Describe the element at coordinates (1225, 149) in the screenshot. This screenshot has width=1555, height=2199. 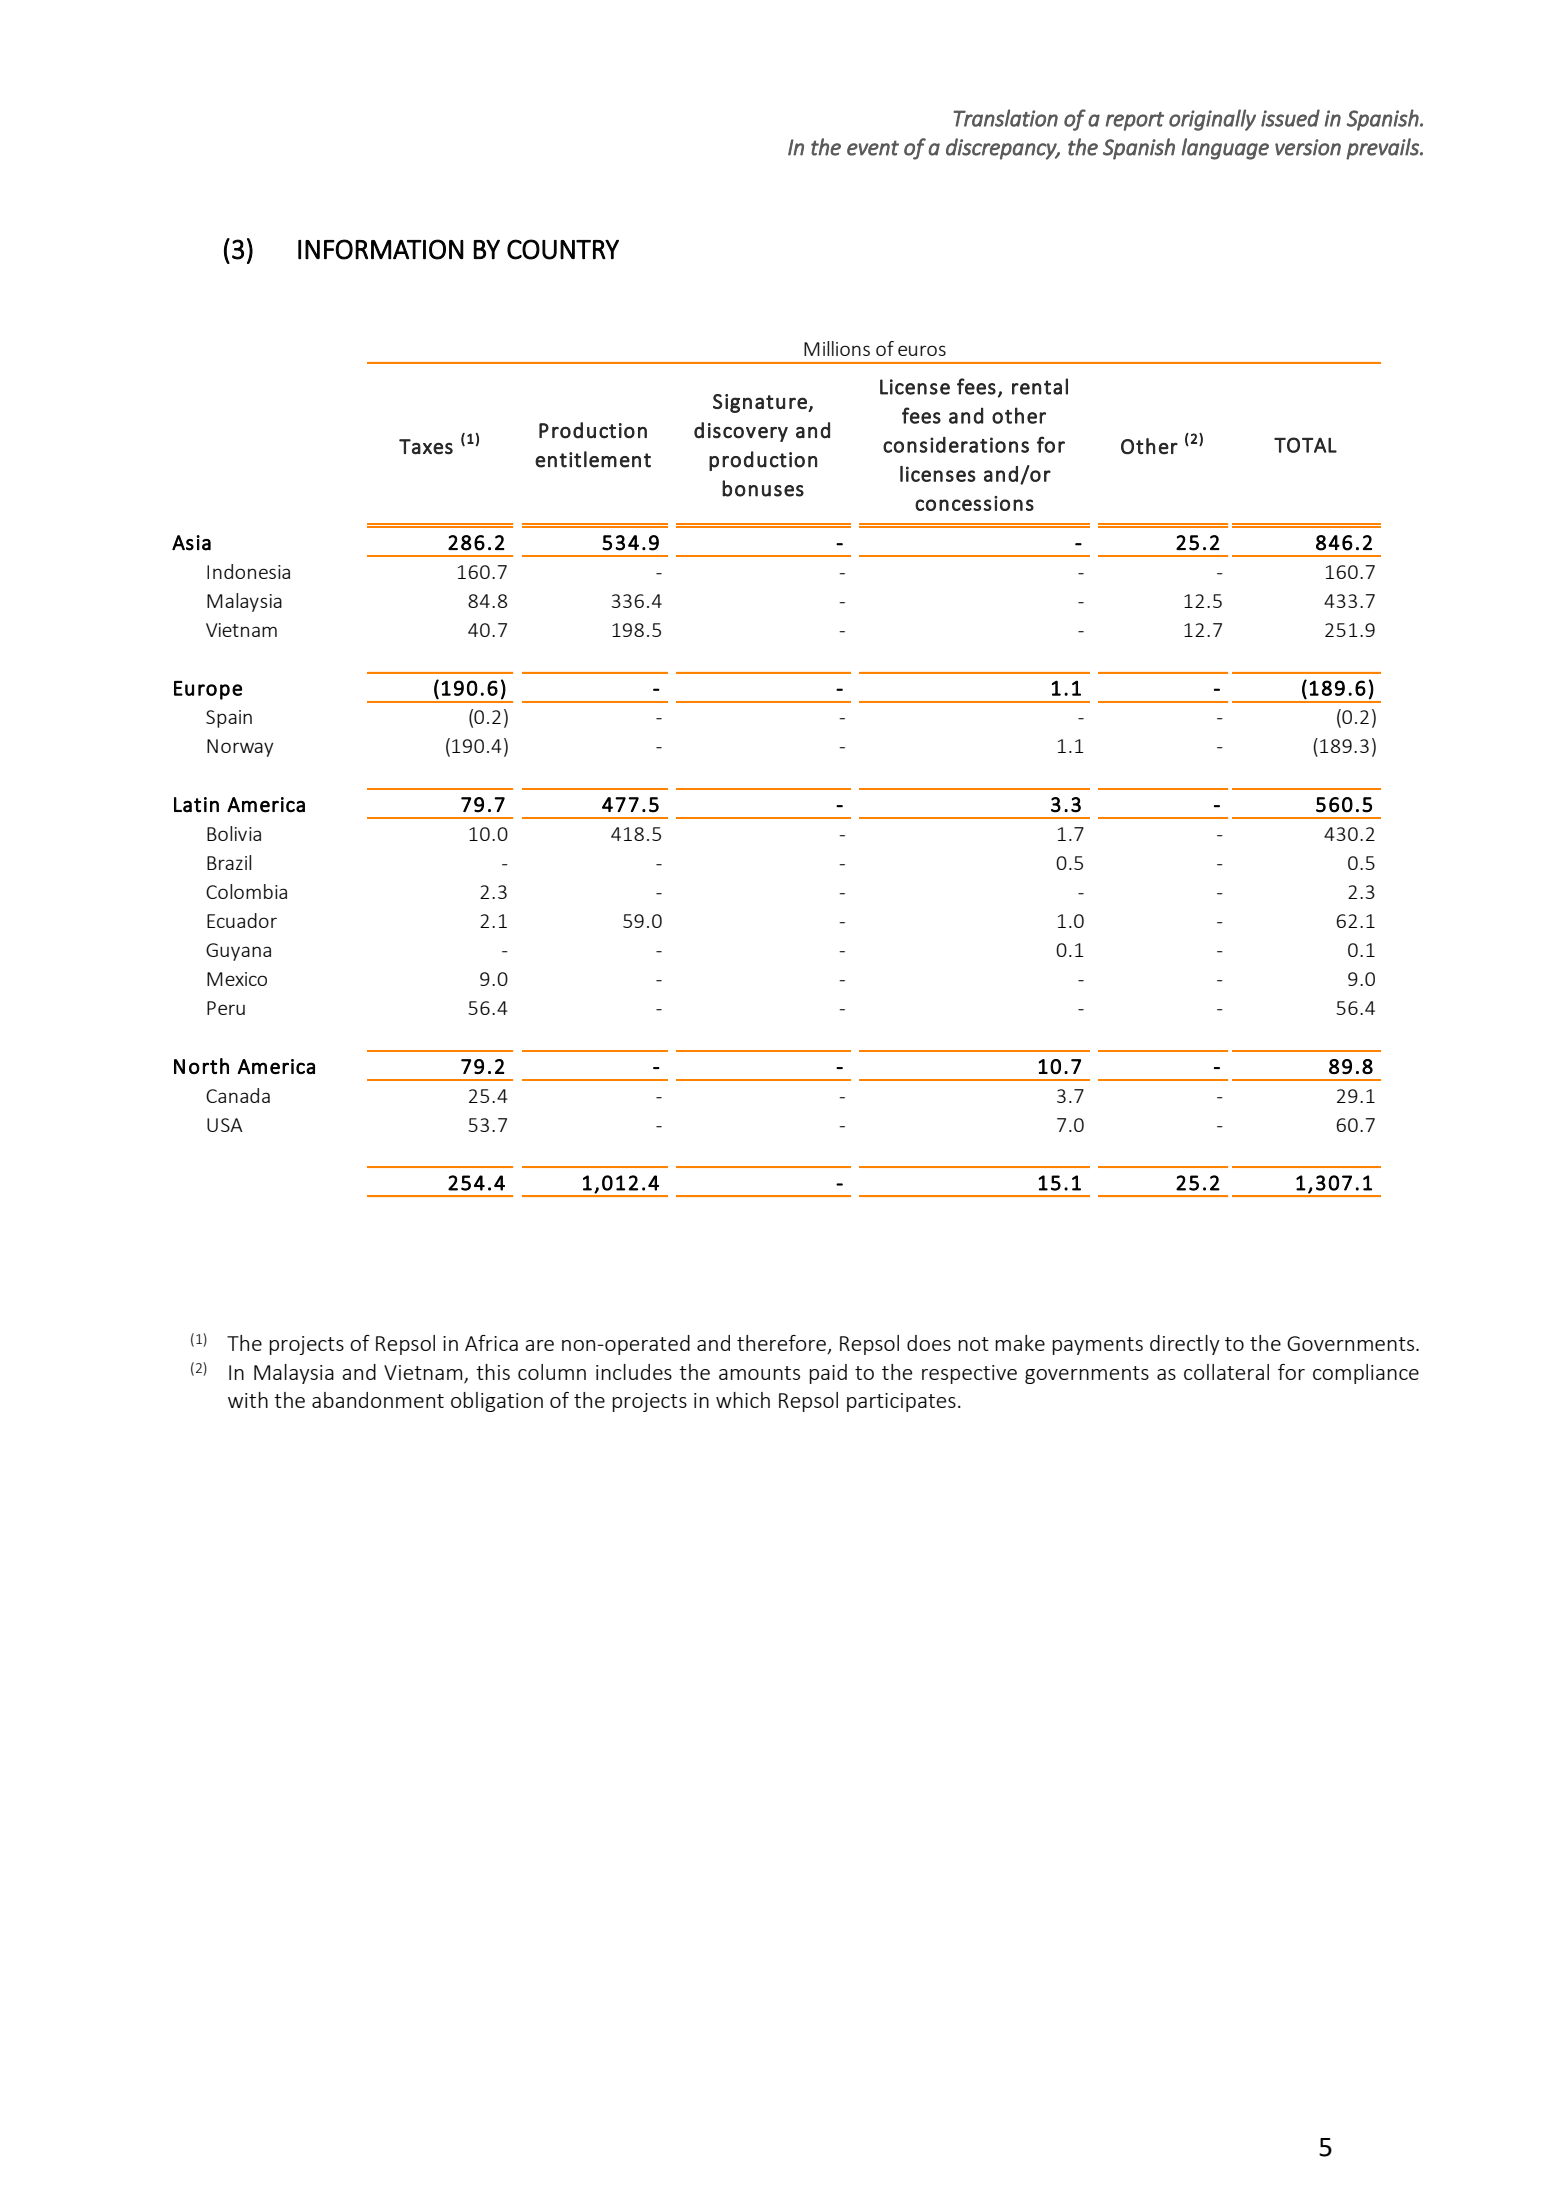
I see `language` at that location.
